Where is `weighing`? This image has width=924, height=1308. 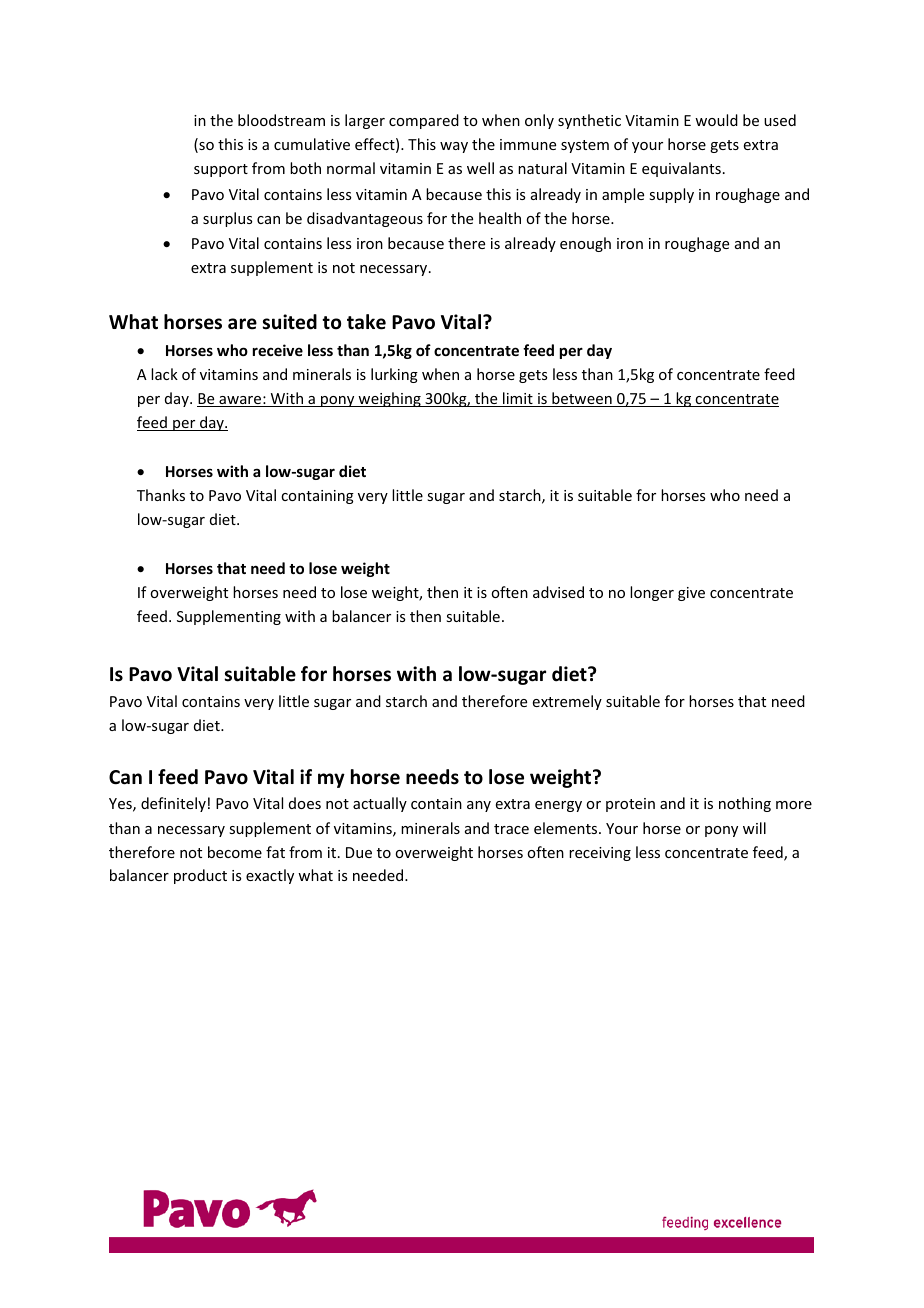
weighing is located at coordinates (389, 399).
